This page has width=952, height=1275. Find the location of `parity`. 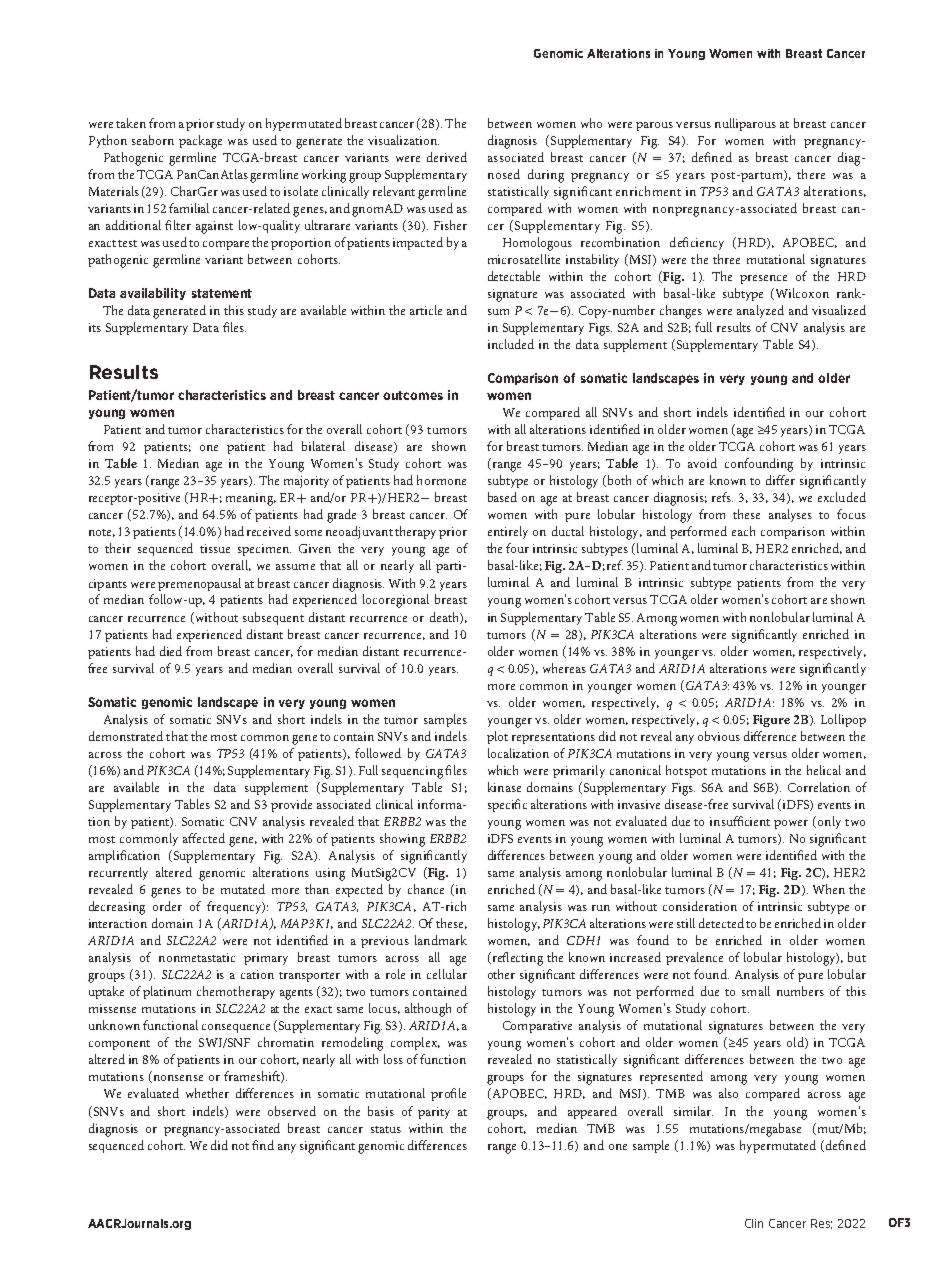

parity is located at coordinates (434, 1113).
